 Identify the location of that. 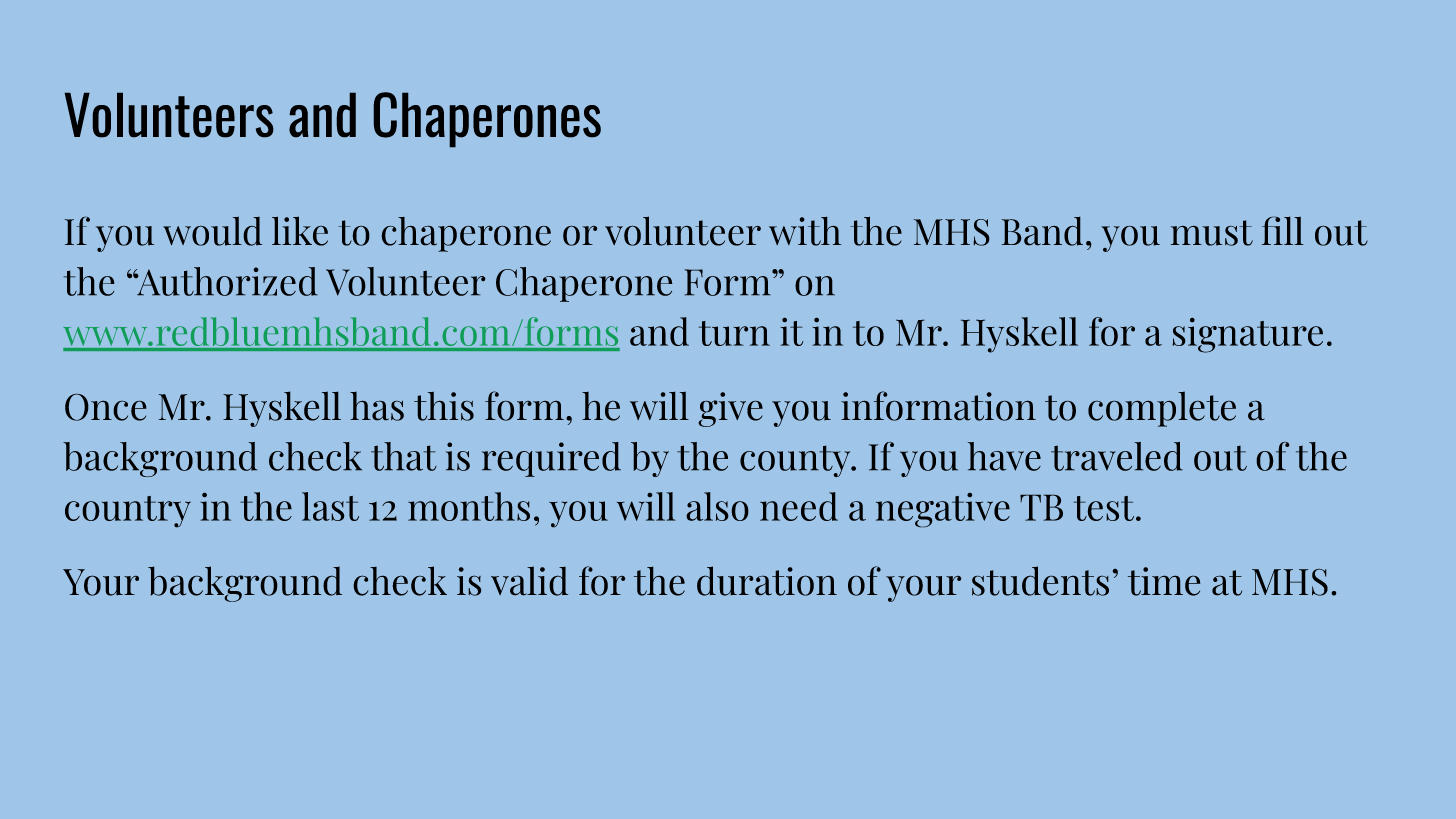
(404, 456).
